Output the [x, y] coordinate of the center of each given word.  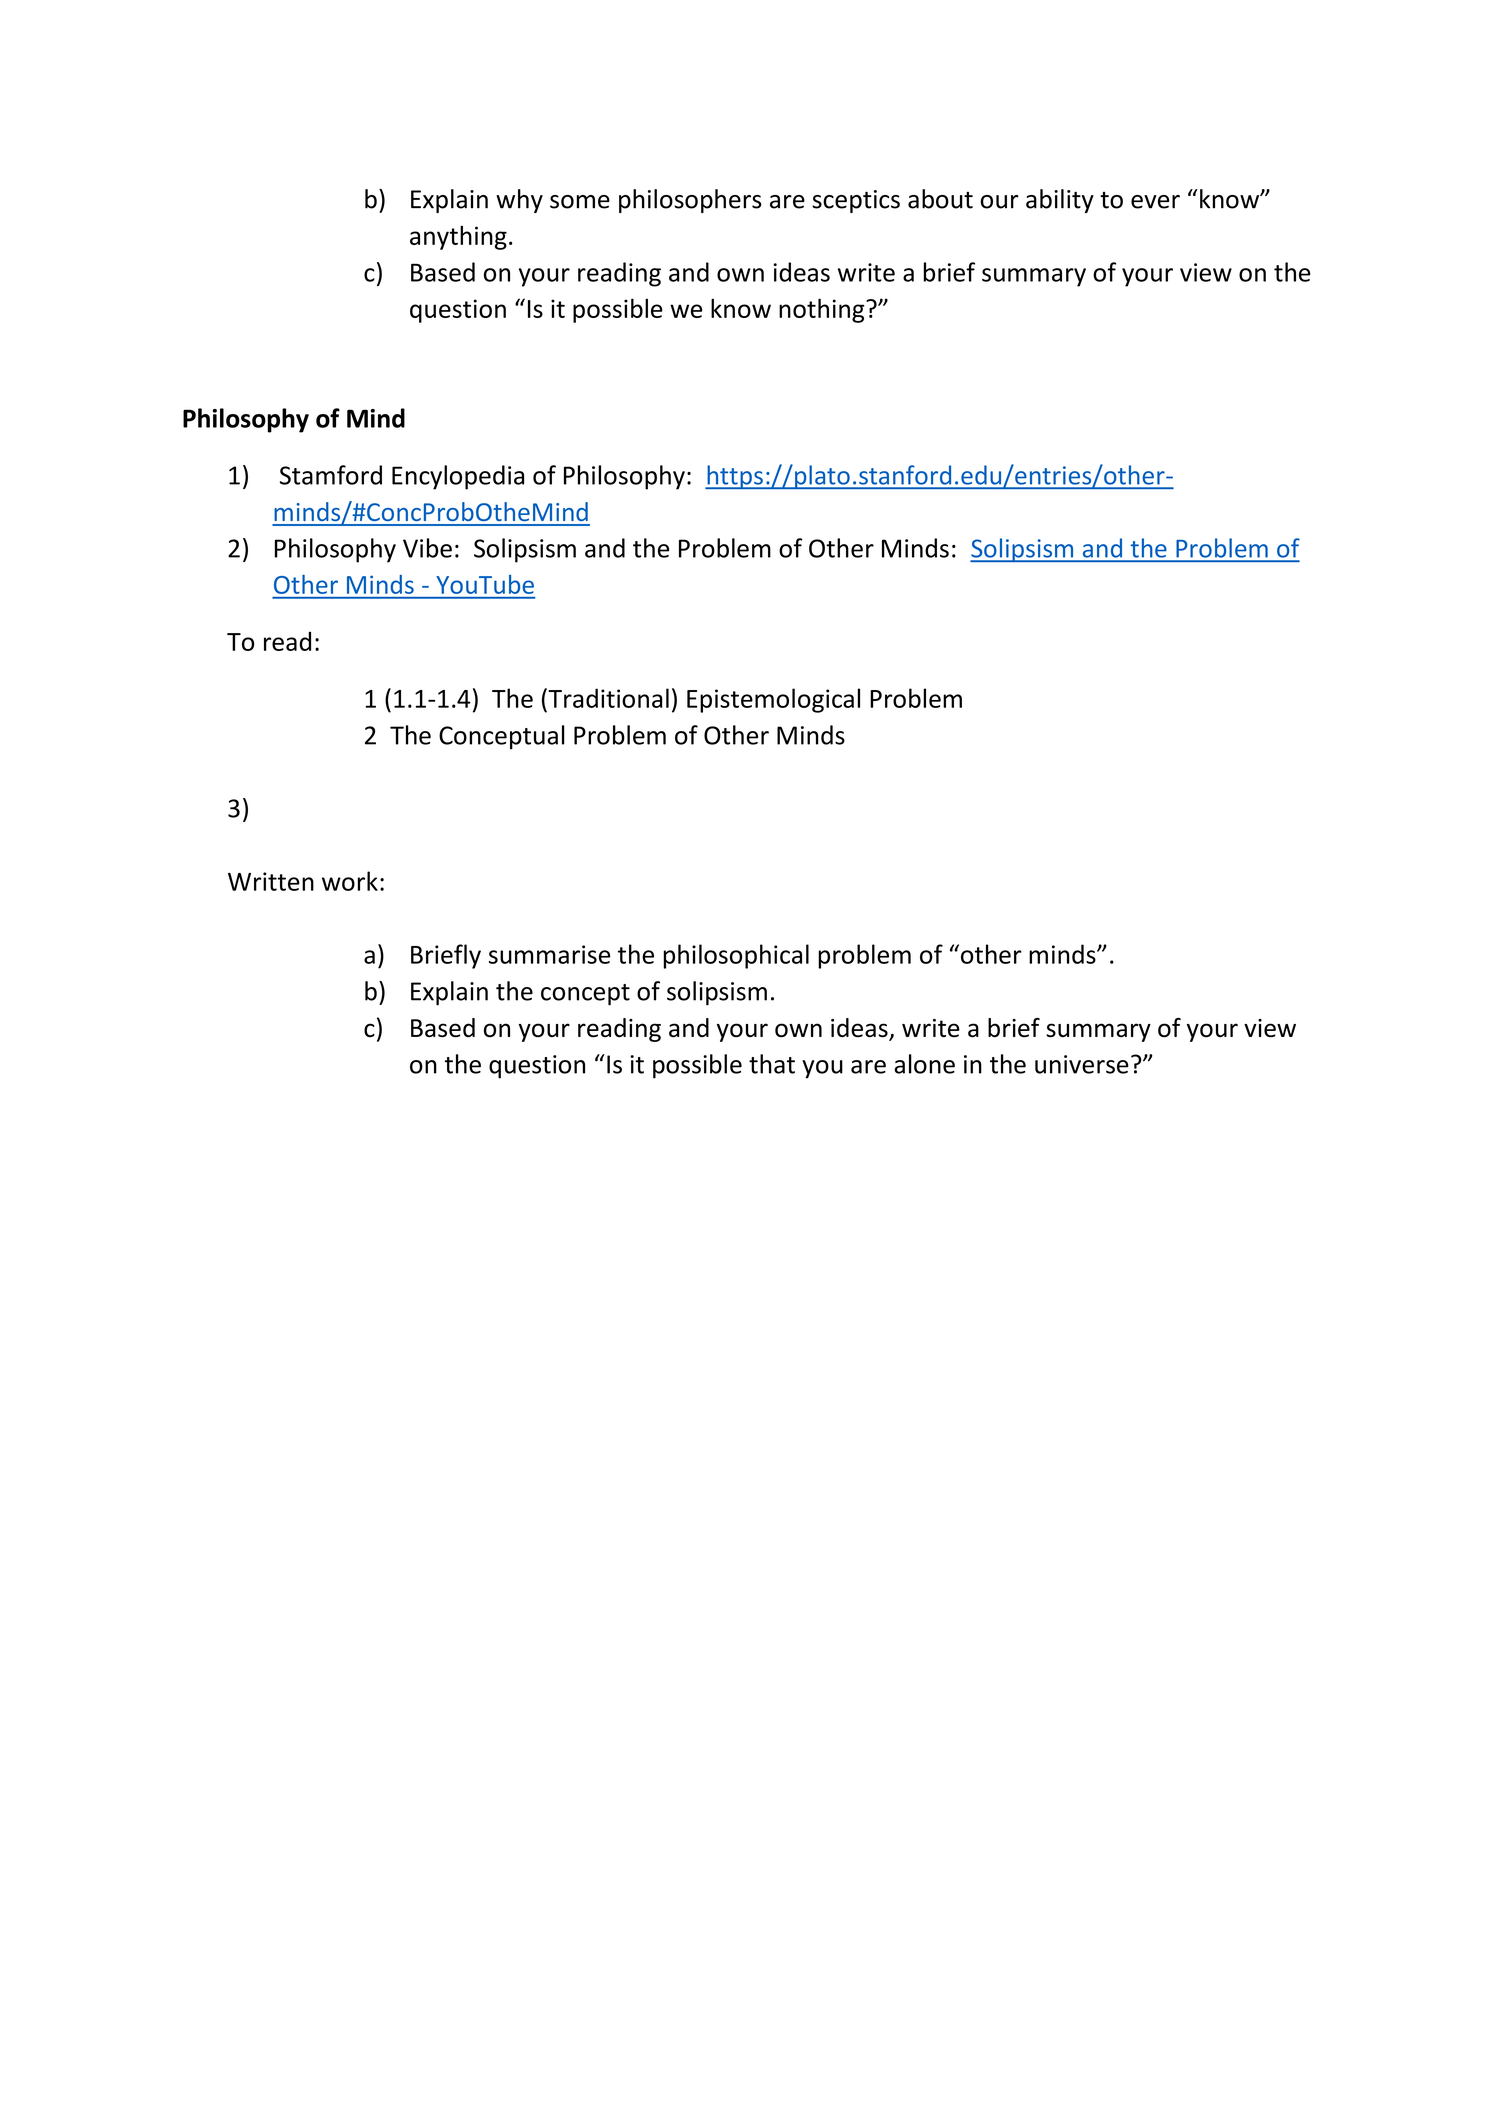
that [772, 1064]
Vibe [427, 548]
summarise [549, 954]
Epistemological [773, 700]
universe [1082, 1064]
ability [1060, 201]
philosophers [690, 201]
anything [458, 238]
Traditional [607, 698]
